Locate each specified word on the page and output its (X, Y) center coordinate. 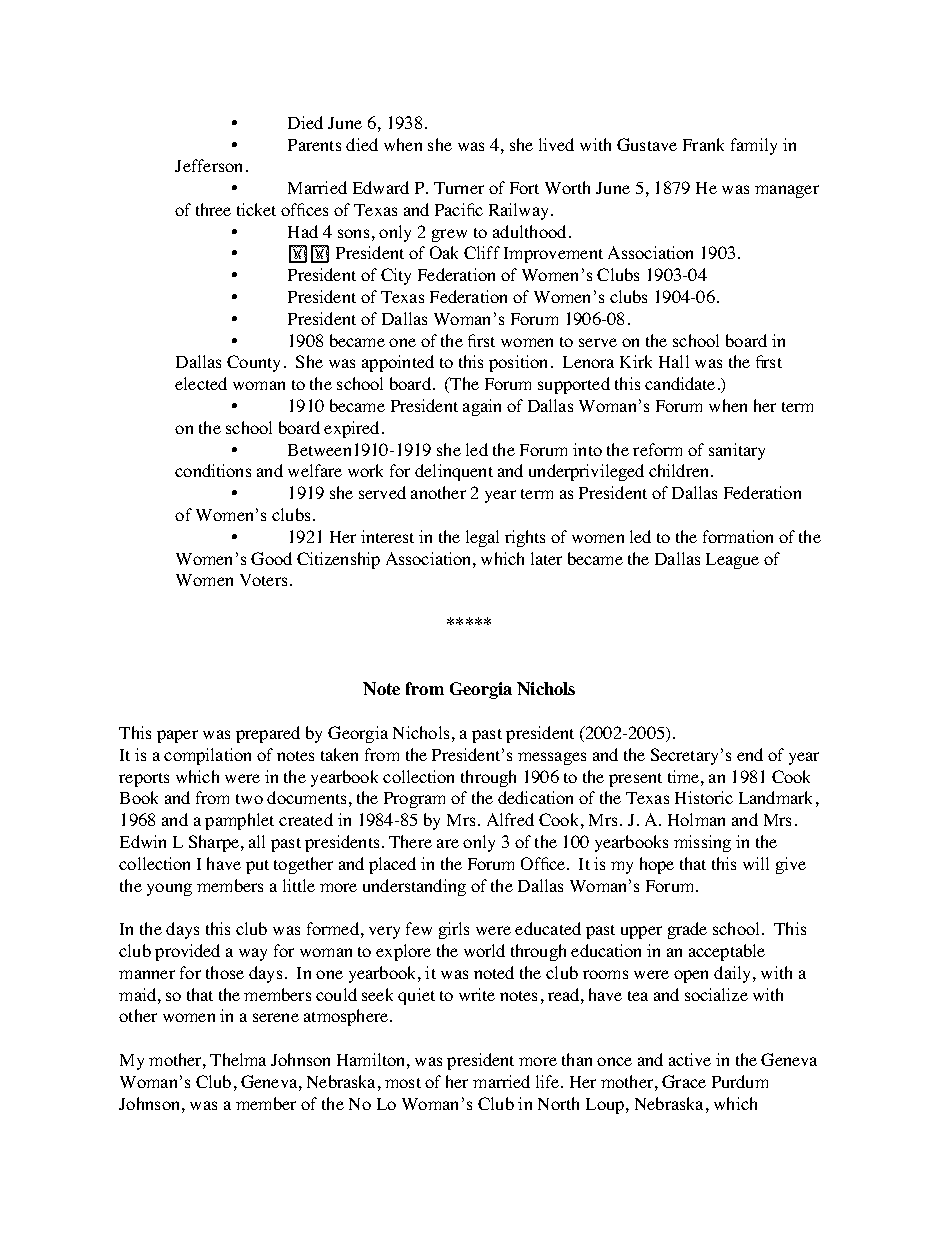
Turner (459, 188)
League (732, 561)
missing (702, 843)
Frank (703, 144)
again (482, 407)
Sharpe (215, 843)
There (410, 841)
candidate (680, 383)
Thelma (238, 1059)
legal (482, 538)
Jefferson (208, 165)
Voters (263, 580)
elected (201, 383)
